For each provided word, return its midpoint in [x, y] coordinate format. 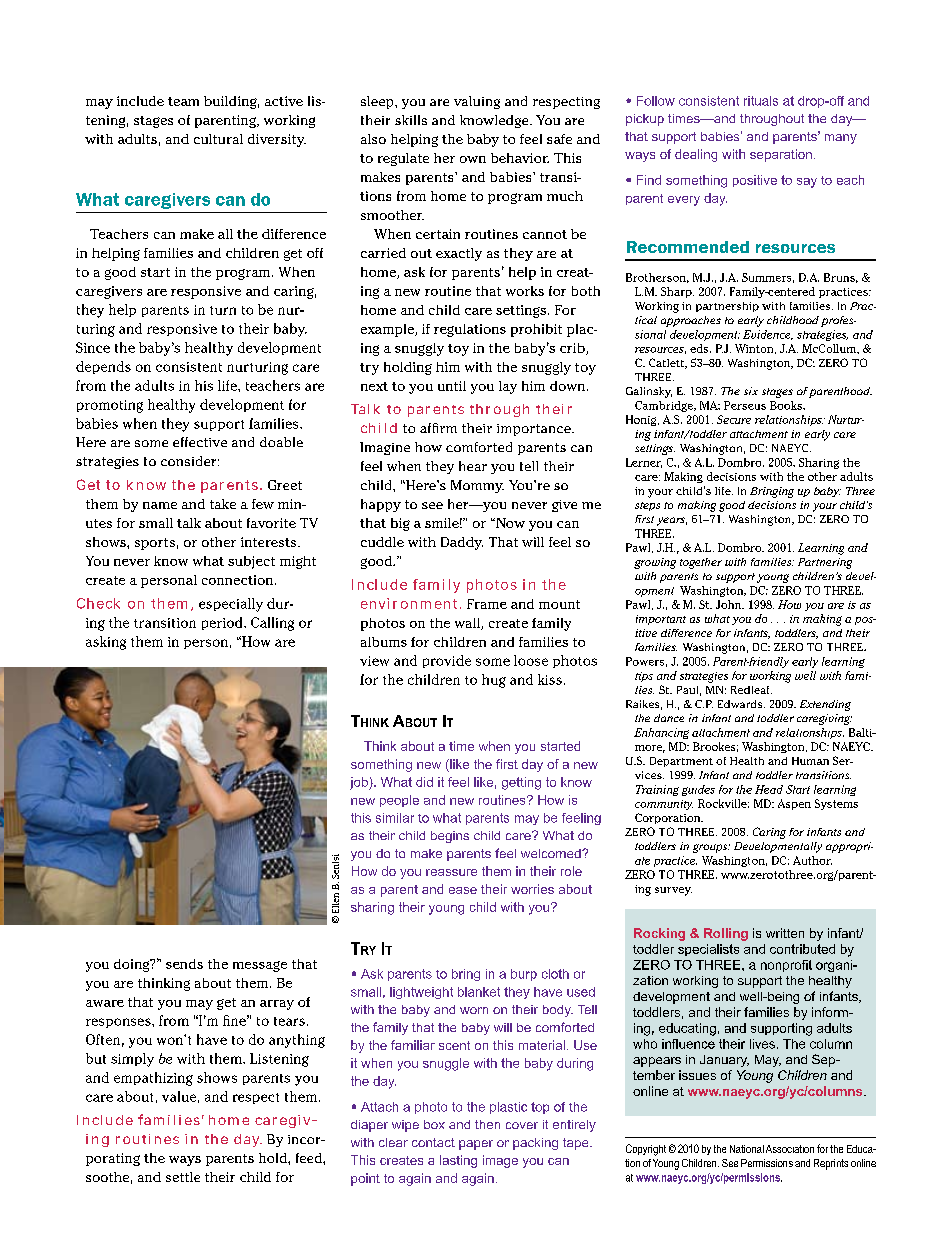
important [661, 620]
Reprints [831, 1164]
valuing [477, 102]
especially [231, 605]
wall [468, 624]
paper [476, 1145]
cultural [218, 139]
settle [183, 1177]
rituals [761, 101]
